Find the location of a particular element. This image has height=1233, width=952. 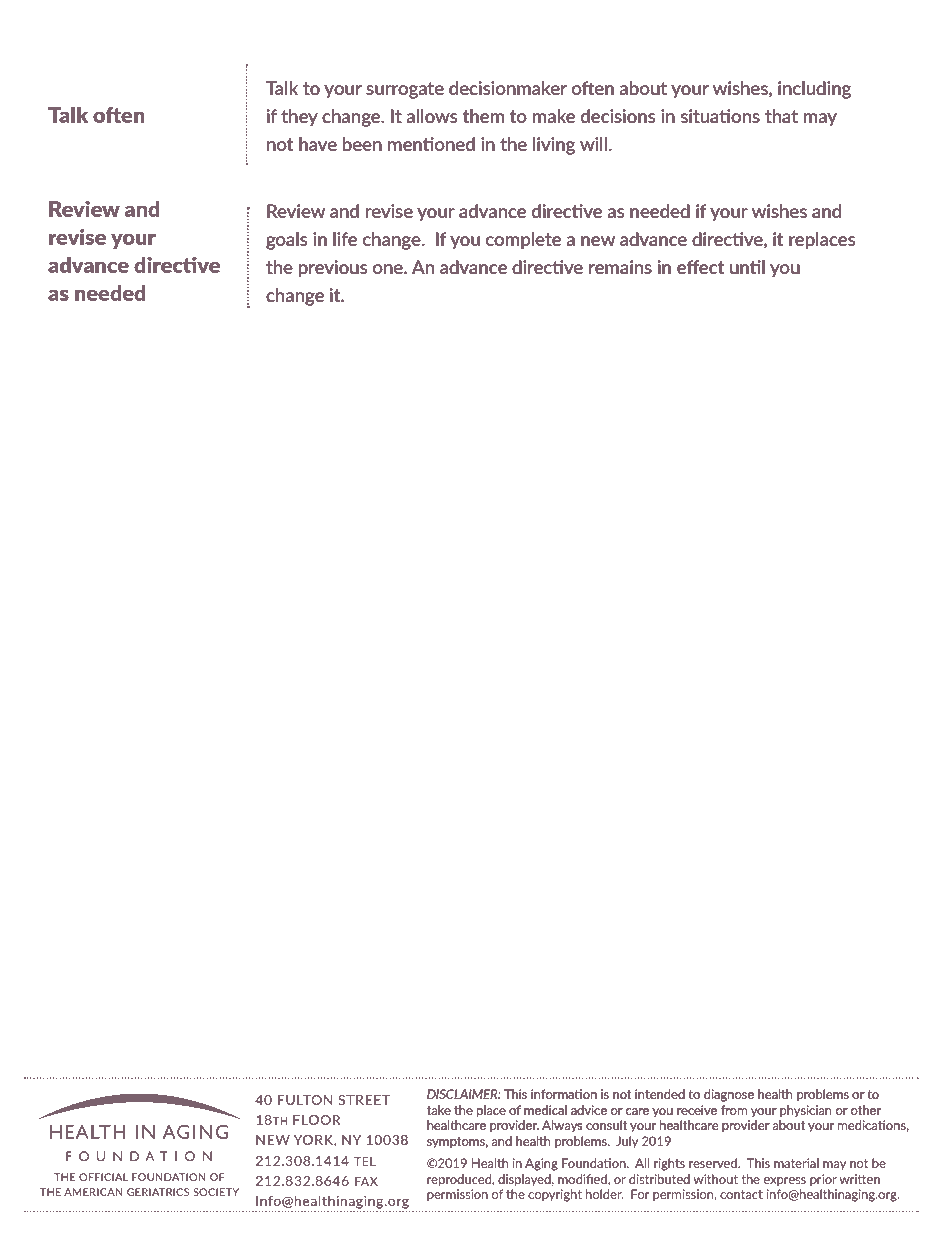

until is located at coordinates (747, 267).
